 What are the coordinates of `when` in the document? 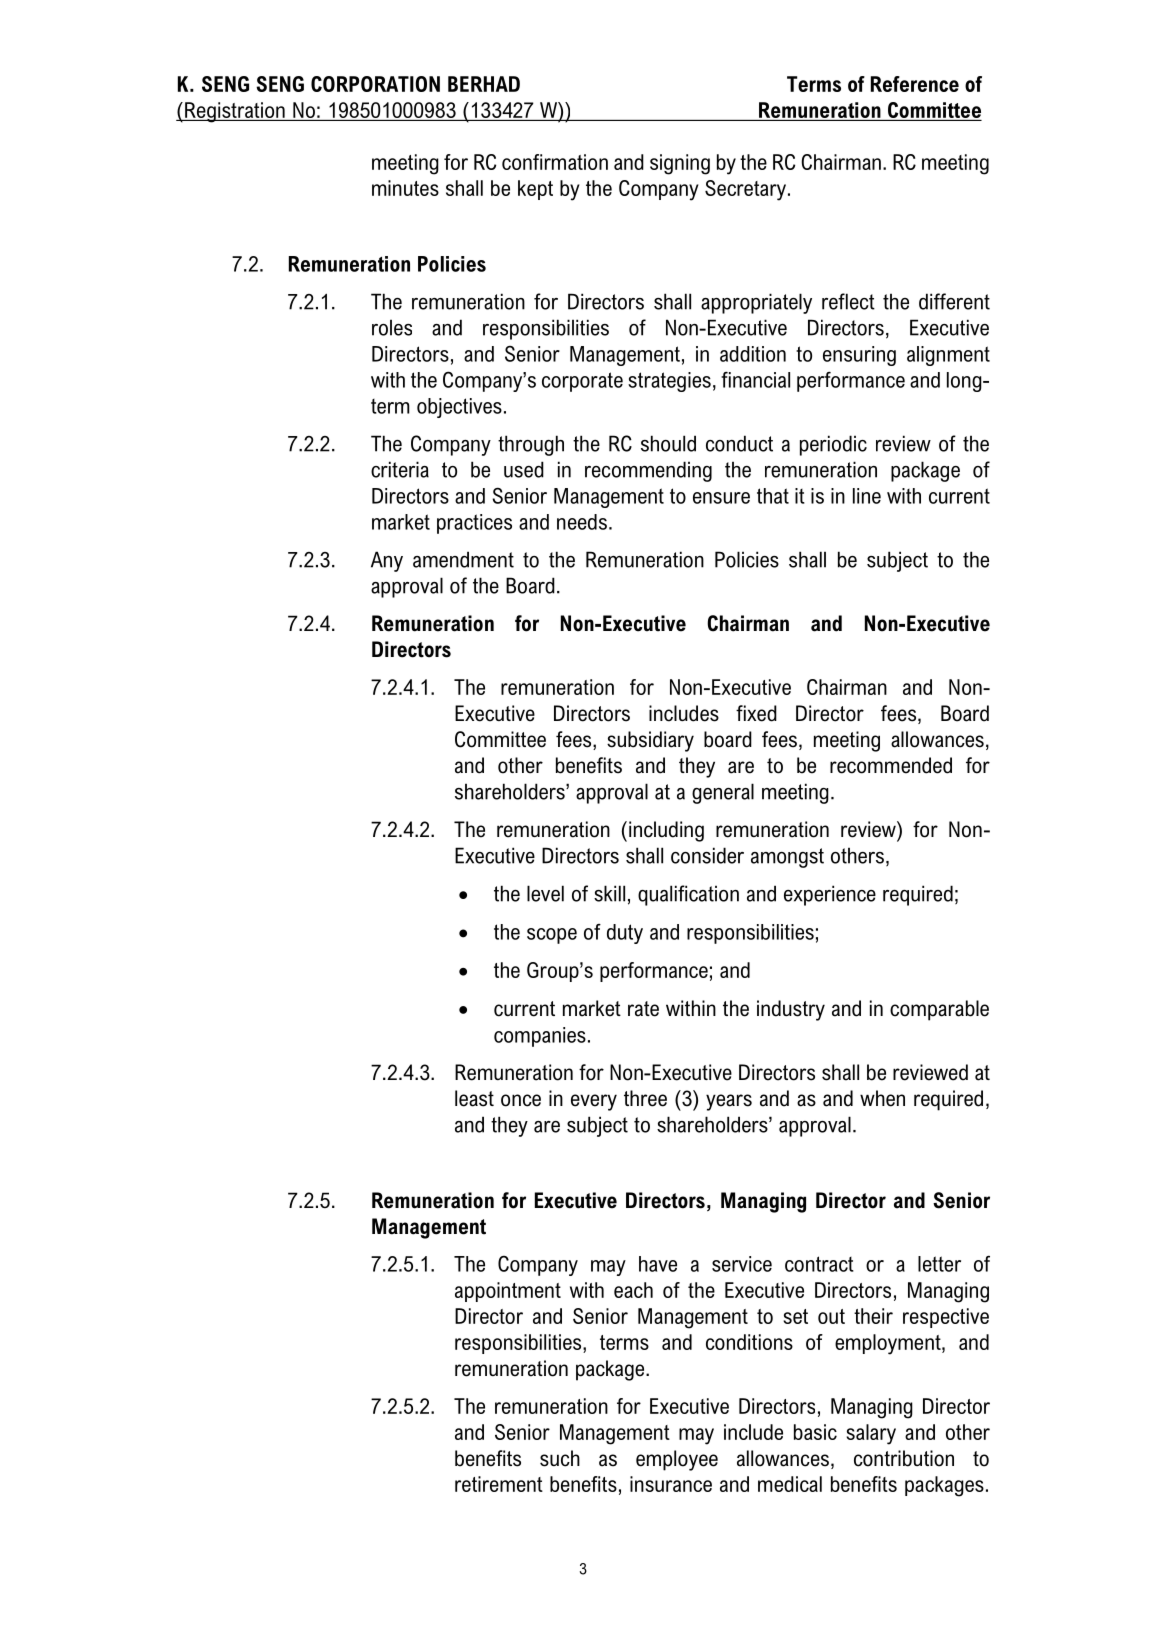 It's located at (882, 1098).
